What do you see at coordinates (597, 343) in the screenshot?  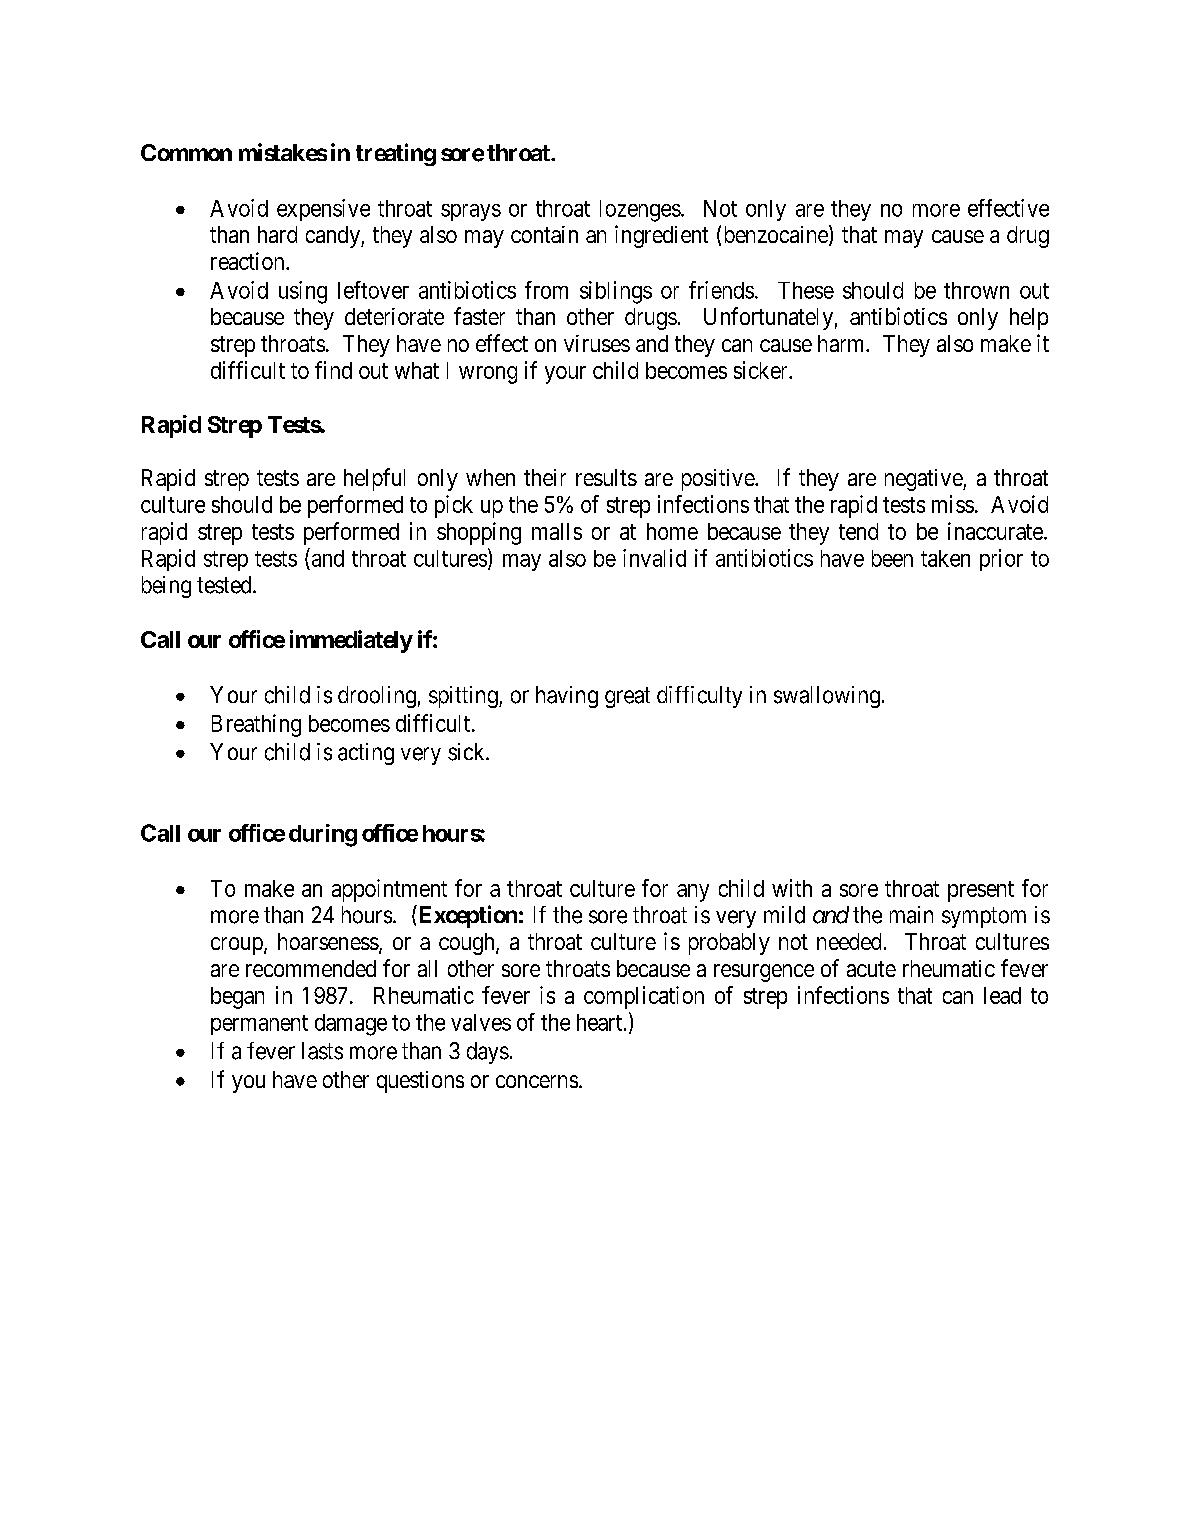 I see `viruses` at bounding box center [597, 343].
